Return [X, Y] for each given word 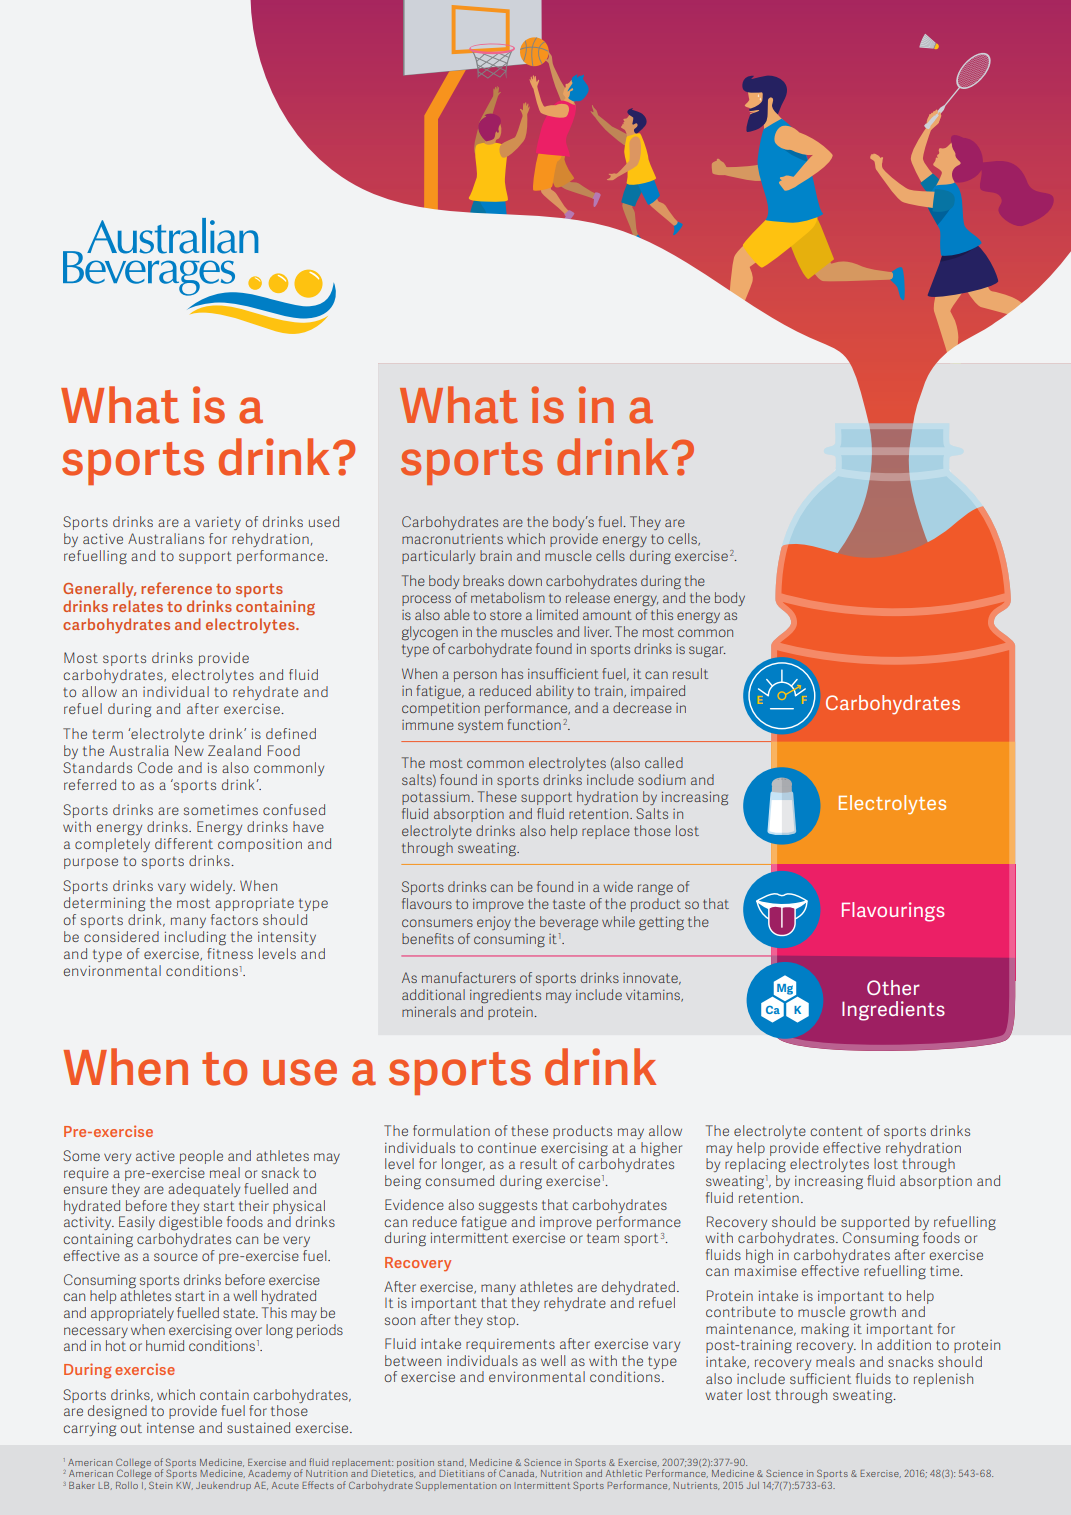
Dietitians [461, 1473]
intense [170, 1427]
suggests [508, 1207]
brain [496, 555]
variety [218, 523]
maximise [766, 1270]
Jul [753, 1485]
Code [155, 767]
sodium [662, 779]
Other [893, 987]
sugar [707, 651]
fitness [230, 953]
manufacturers [469, 977]
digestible [190, 1223]
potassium [437, 798]
